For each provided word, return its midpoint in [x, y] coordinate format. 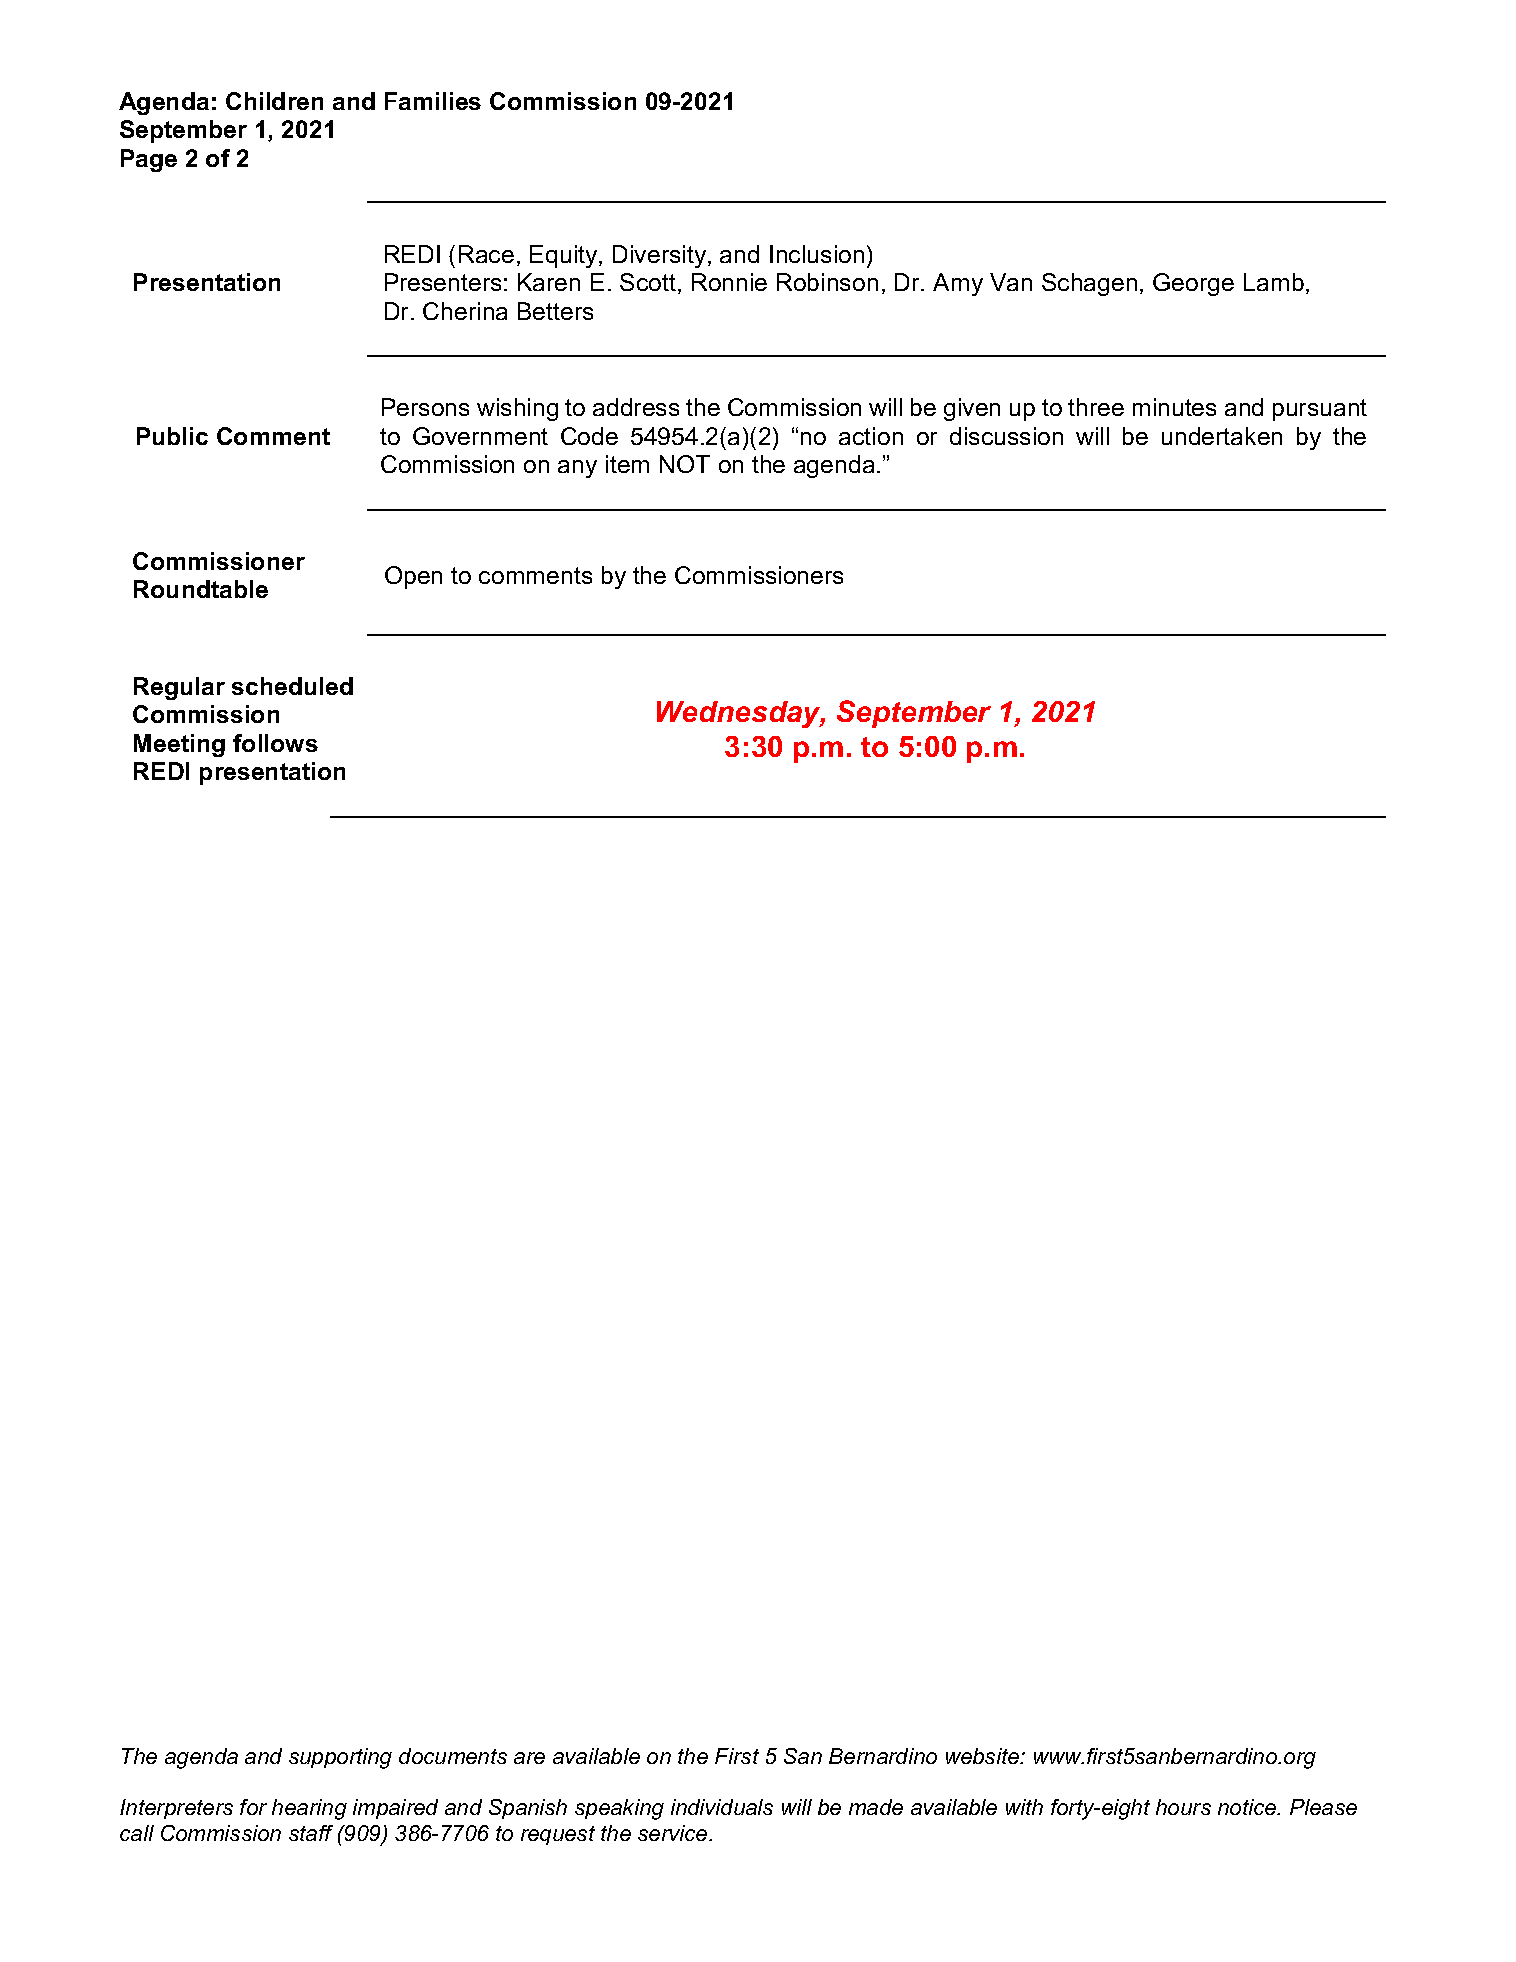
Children [274, 101]
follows [275, 743]
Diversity [661, 256]
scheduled [292, 686]
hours [1183, 1807]
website [983, 1756]
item [627, 464]
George [1193, 284]
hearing [309, 1809]
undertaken [1222, 436]
